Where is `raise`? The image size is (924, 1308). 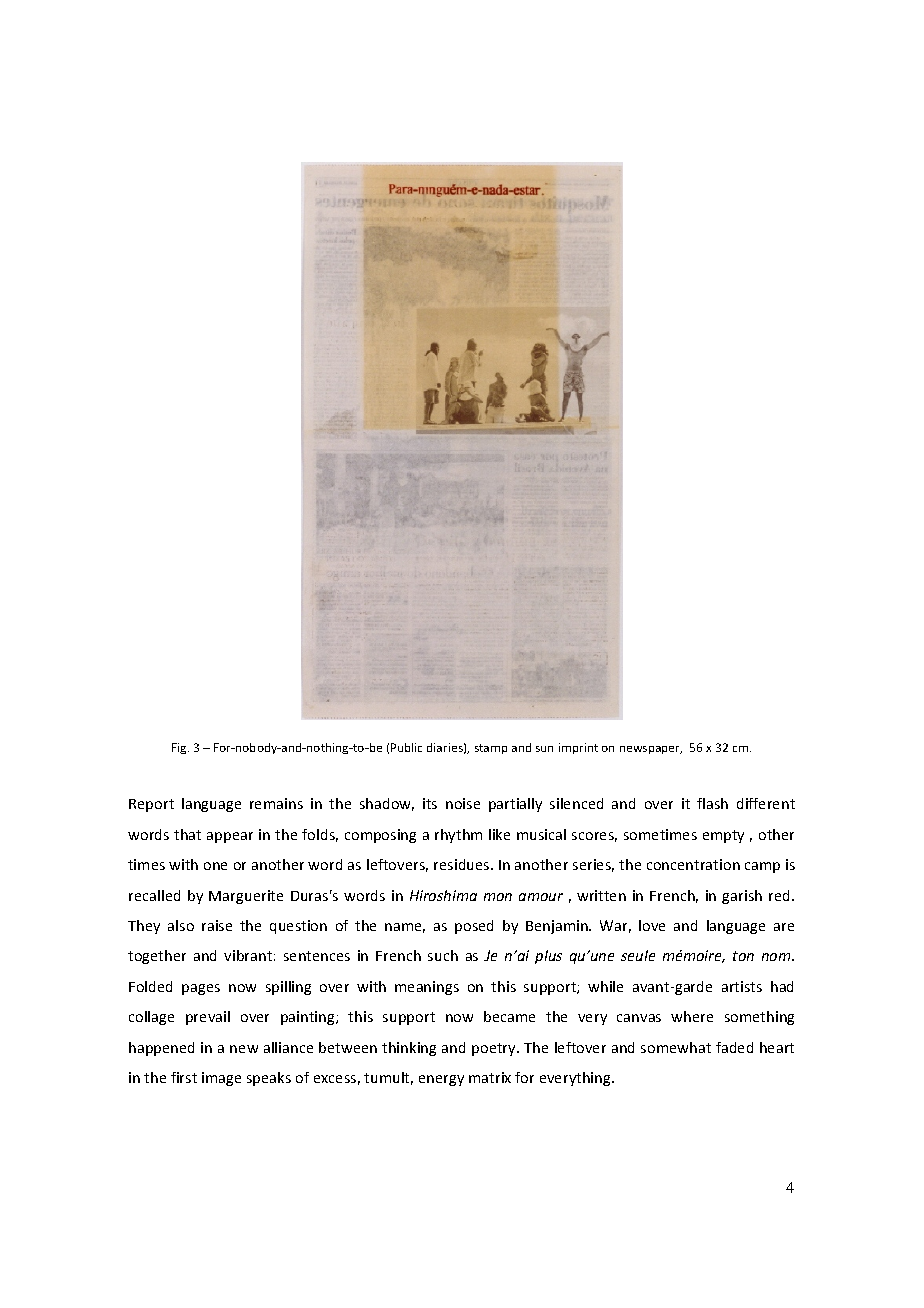 raise is located at coordinates (217, 925).
